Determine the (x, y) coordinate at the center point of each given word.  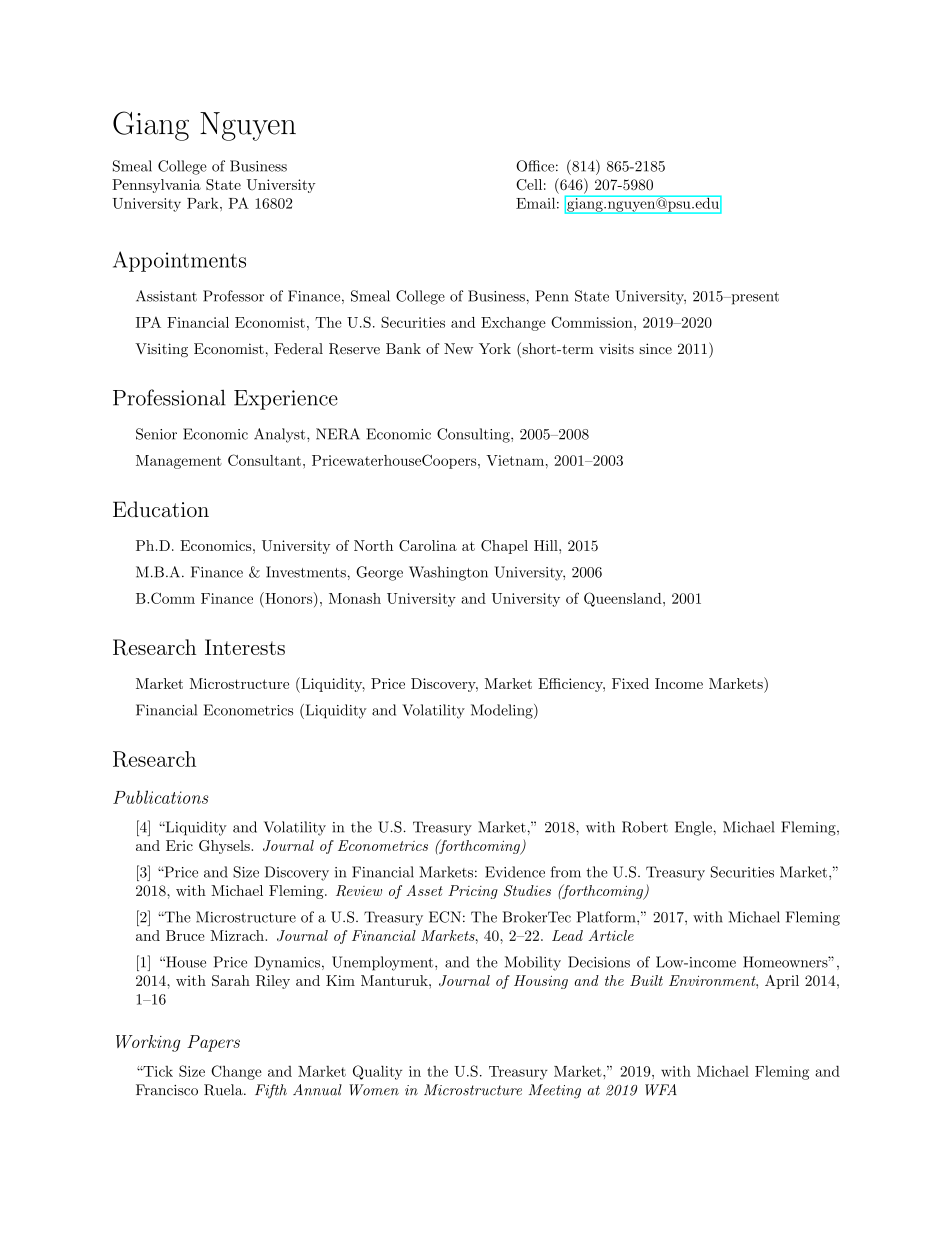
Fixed (630, 683)
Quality (377, 1072)
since (655, 348)
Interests (245, 647)
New (458, 348)
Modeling (503, 711)
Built (646, 980)
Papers (213, 1043)
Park (204, 203)
